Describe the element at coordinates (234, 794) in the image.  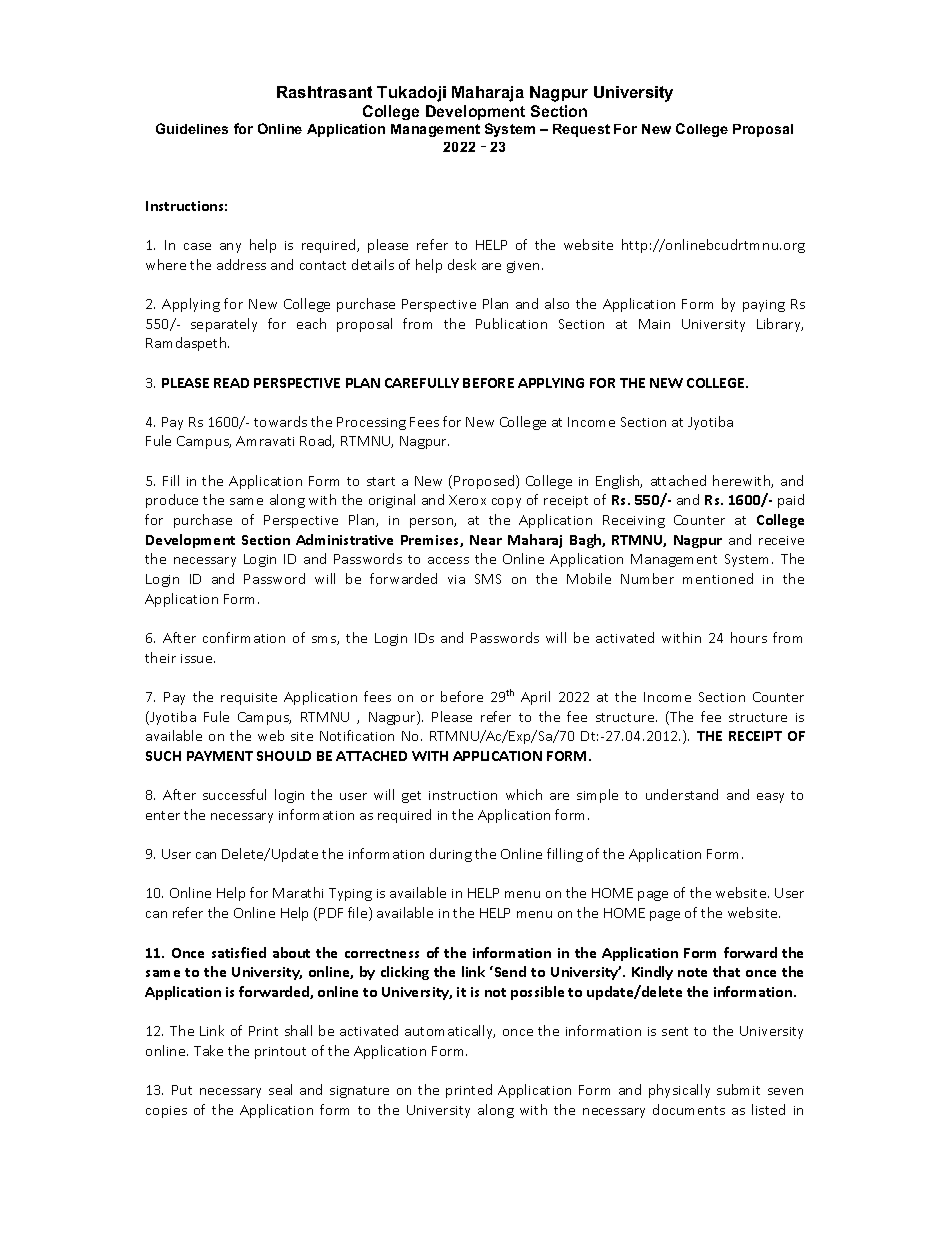
I see `successful` at that location.
